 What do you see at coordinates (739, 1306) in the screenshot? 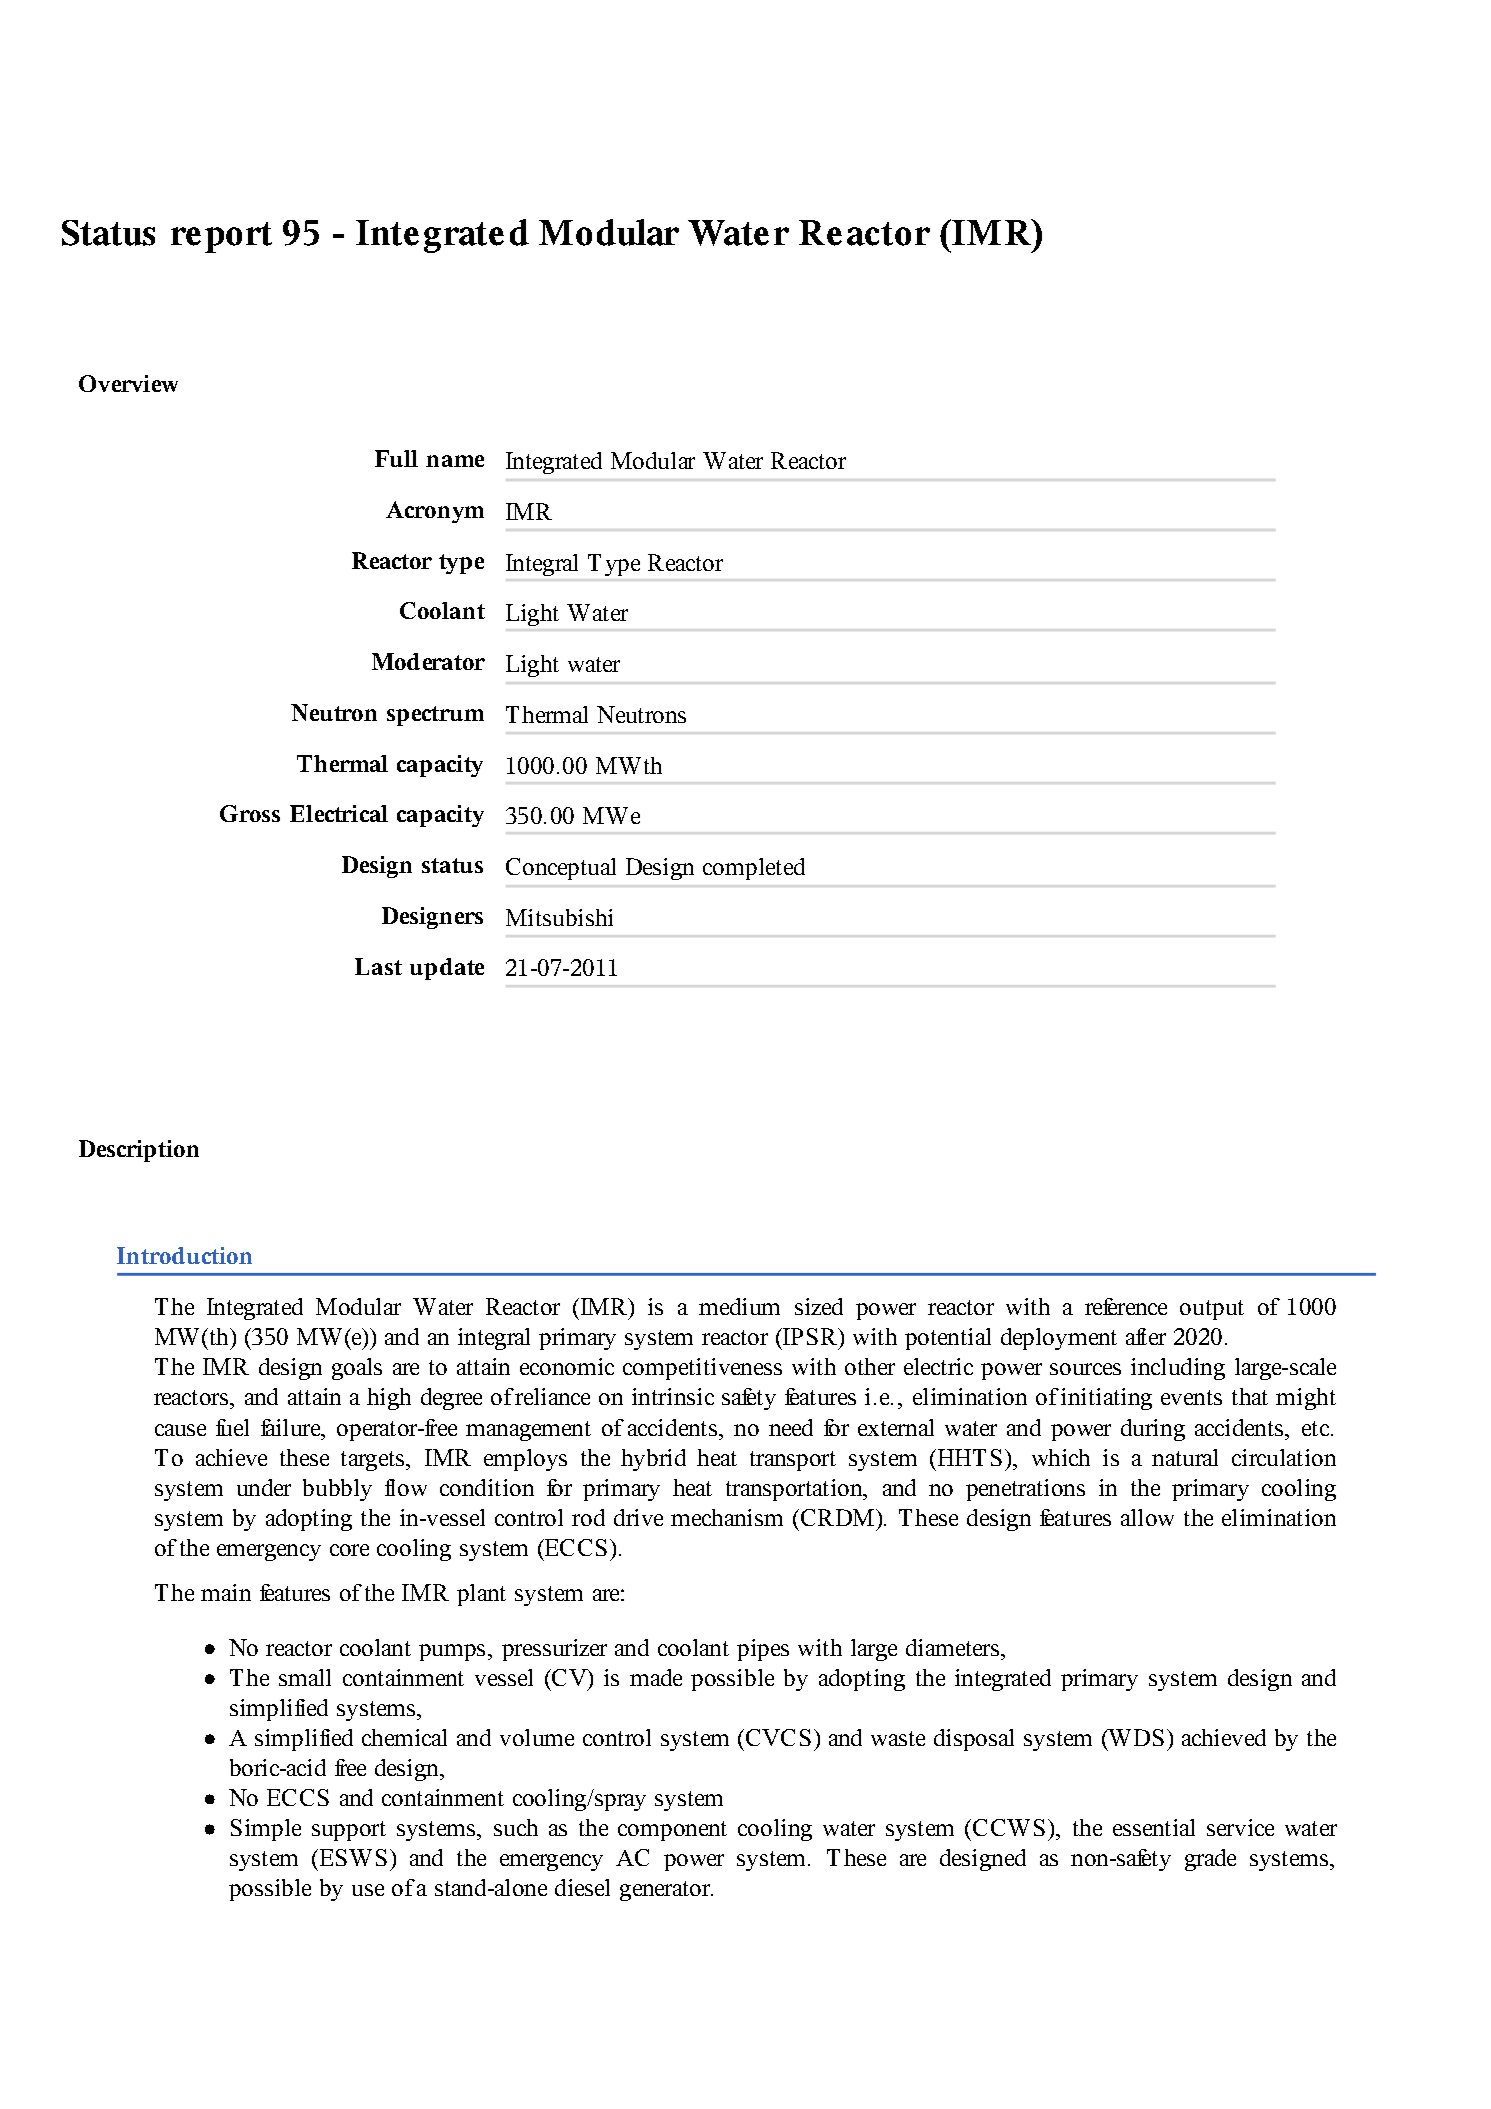
I see `medium` at bounding box center [739, 1306].
